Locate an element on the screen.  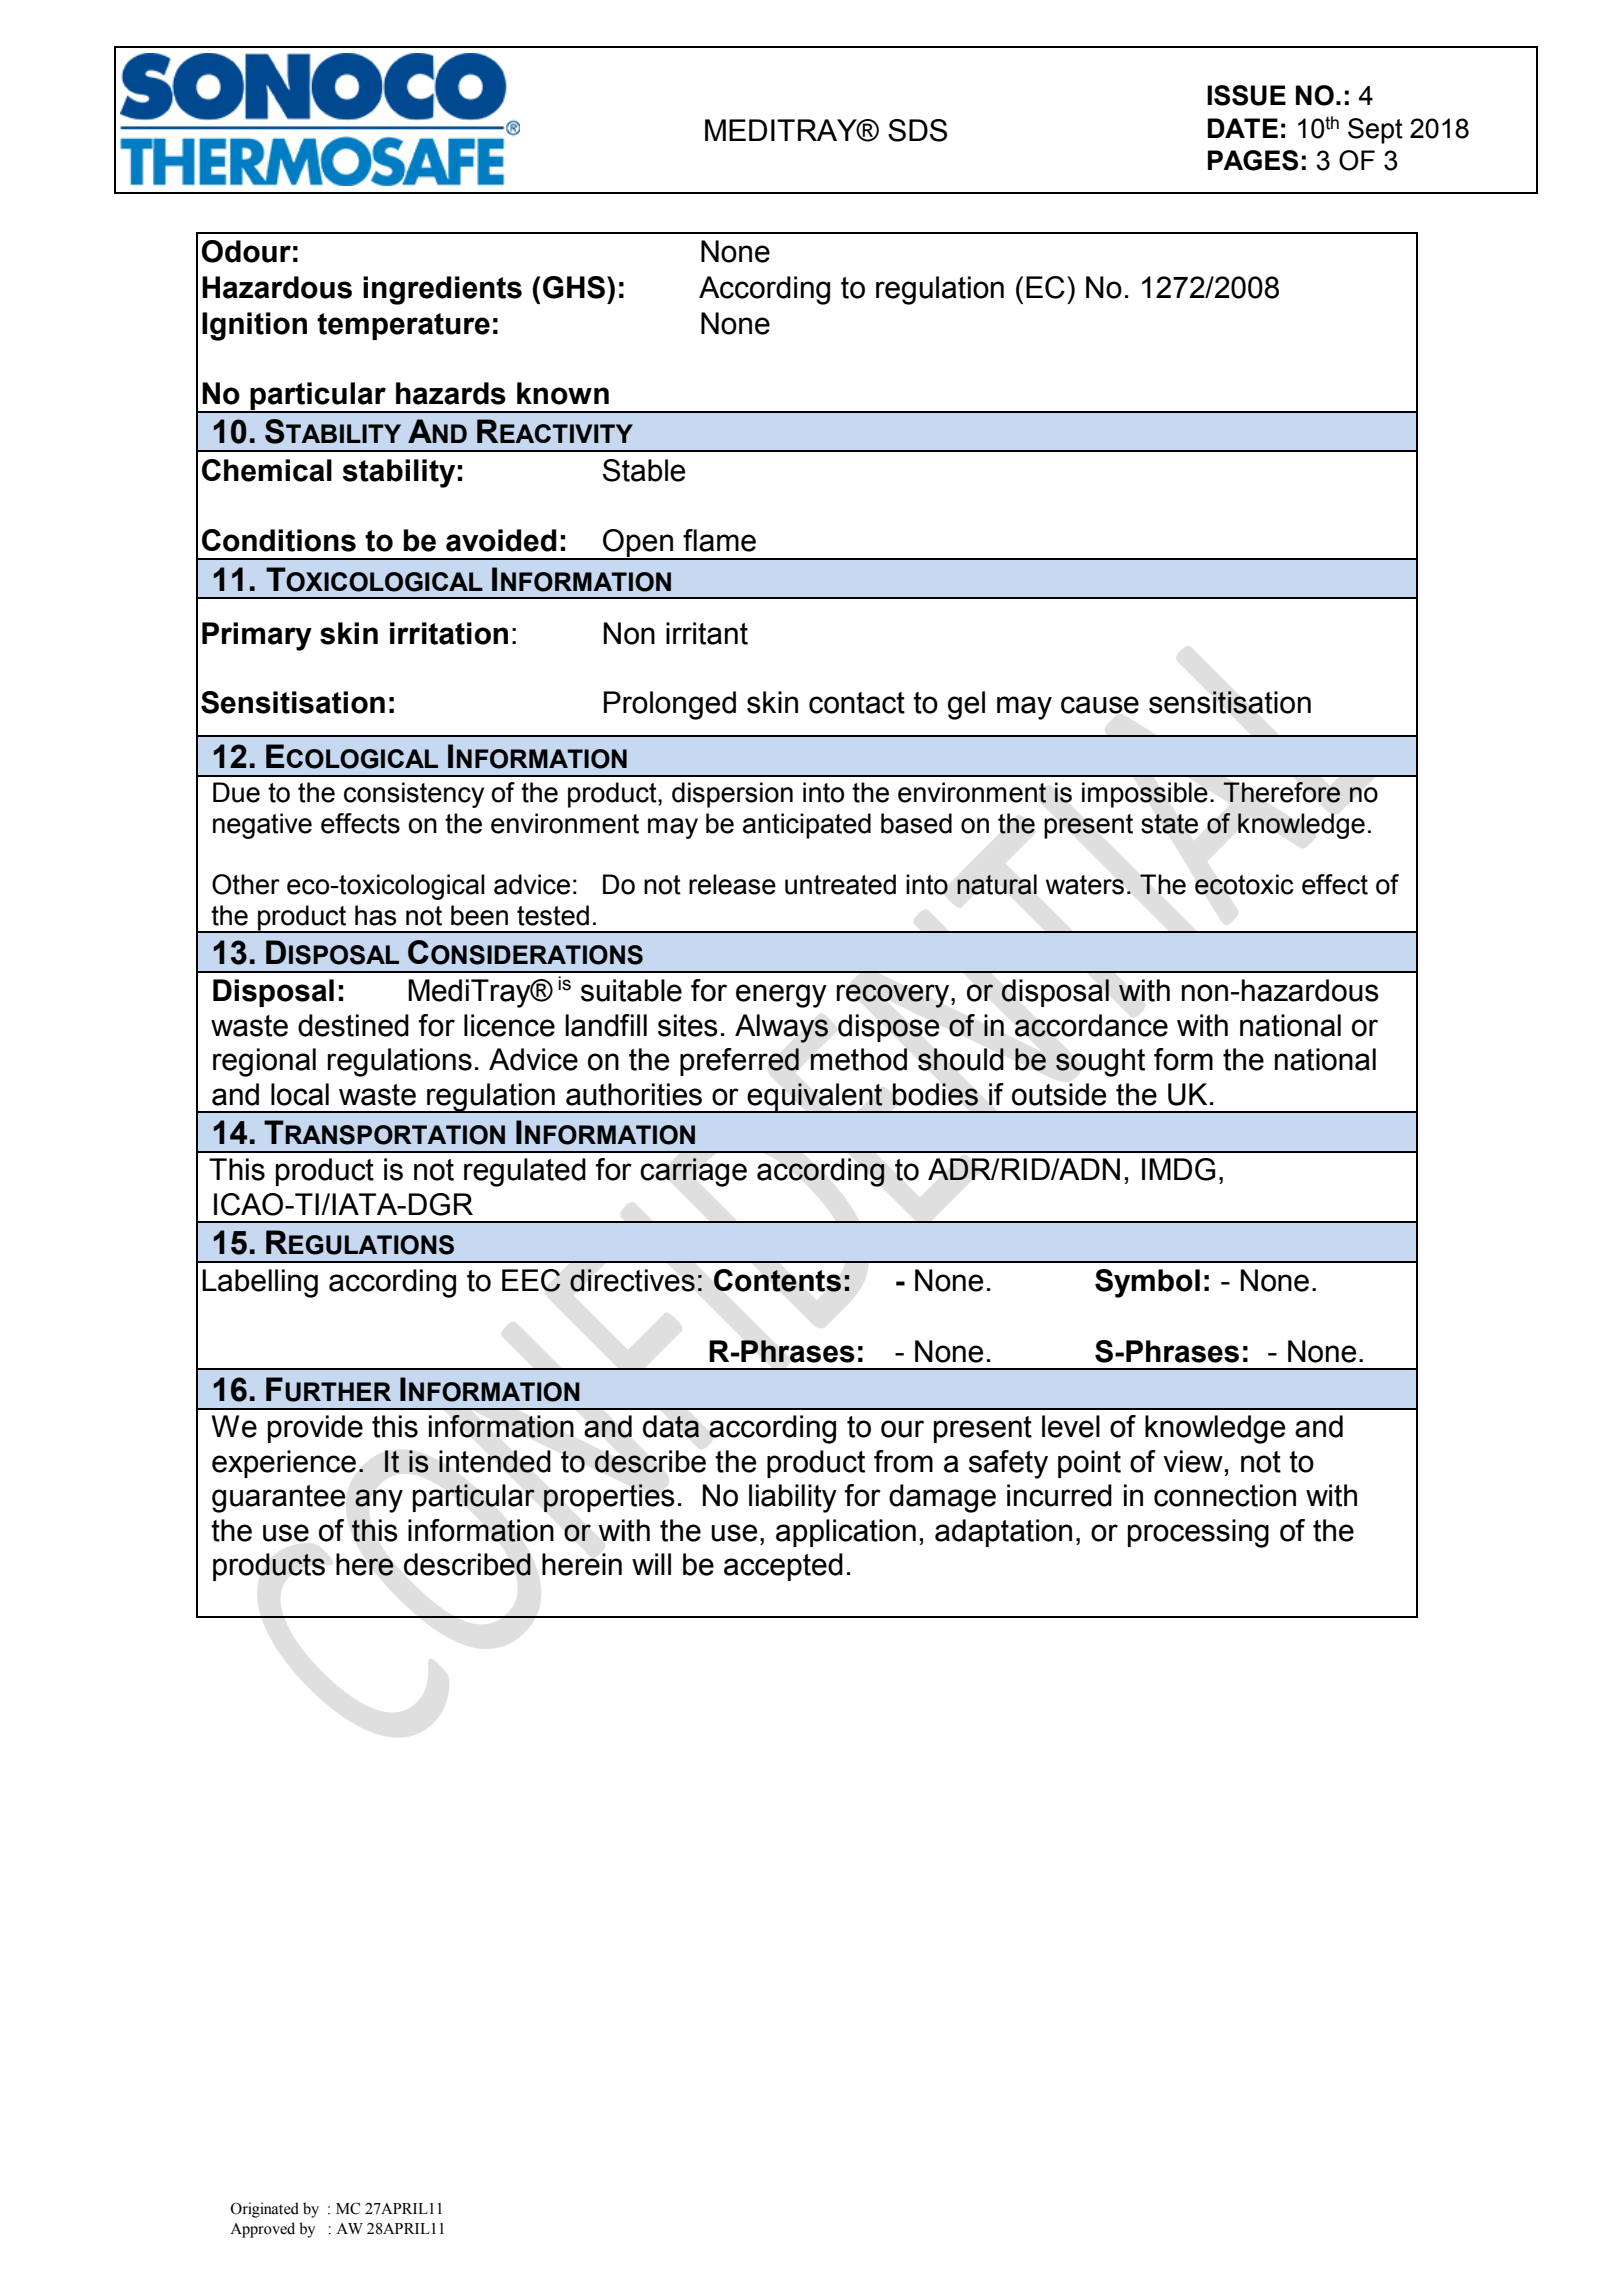
local is located at coordinates (300, 1094).
